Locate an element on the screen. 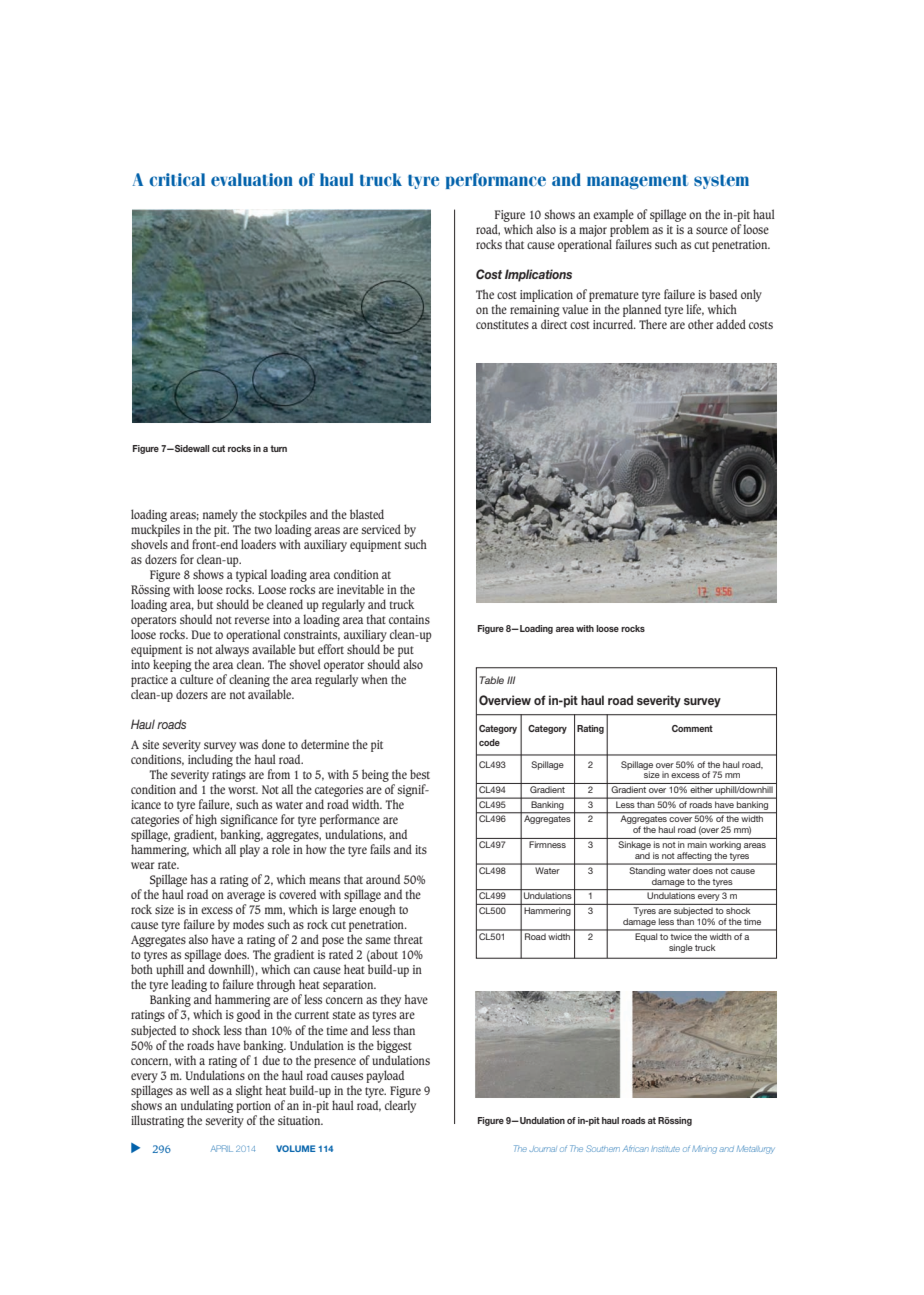  Comment is located at coordinates (692, 728).
